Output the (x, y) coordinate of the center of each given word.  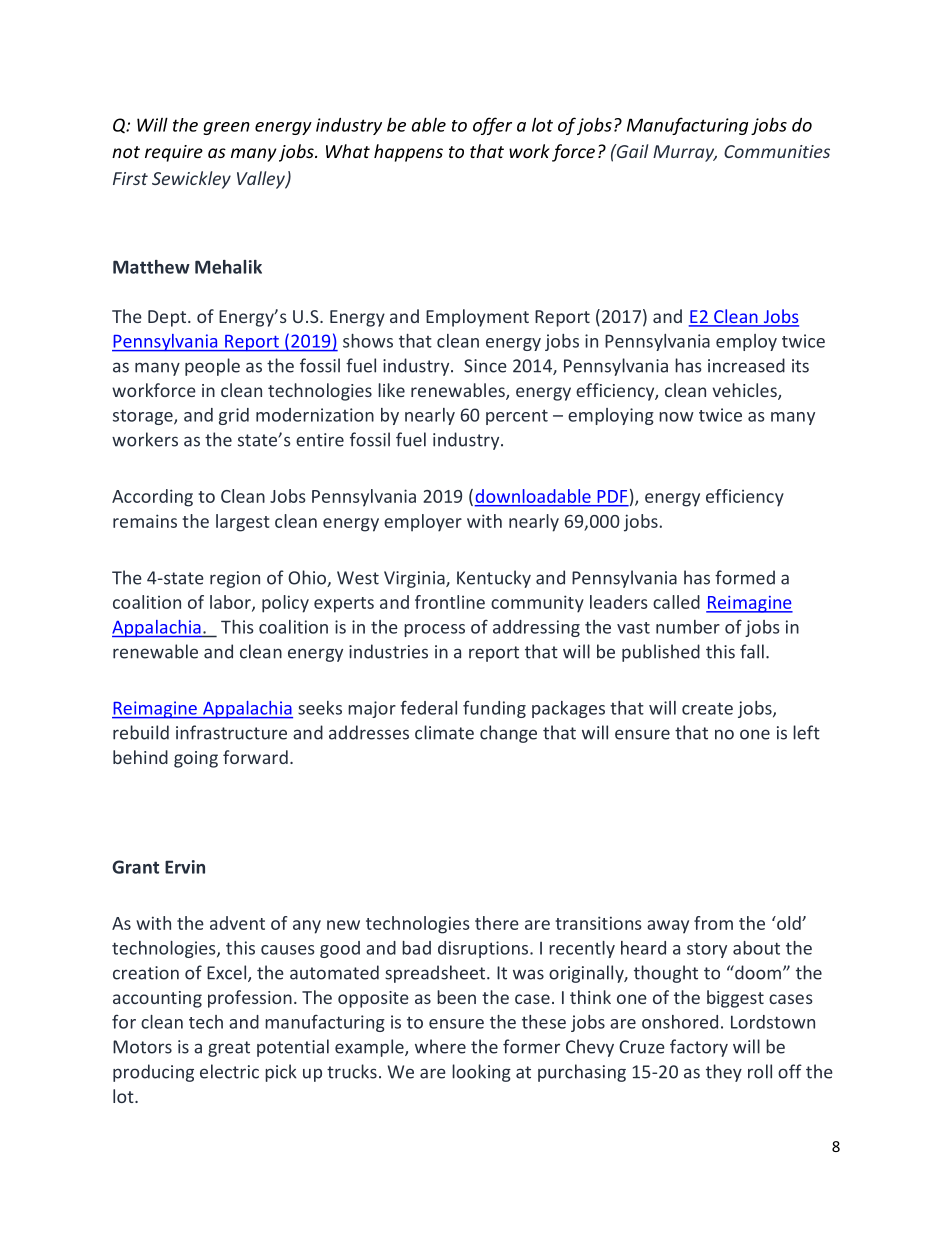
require (174, 153)
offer (492, 126)
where (440, 1046)
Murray (685, 153)
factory (699, 1048)
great (229, 1049)
